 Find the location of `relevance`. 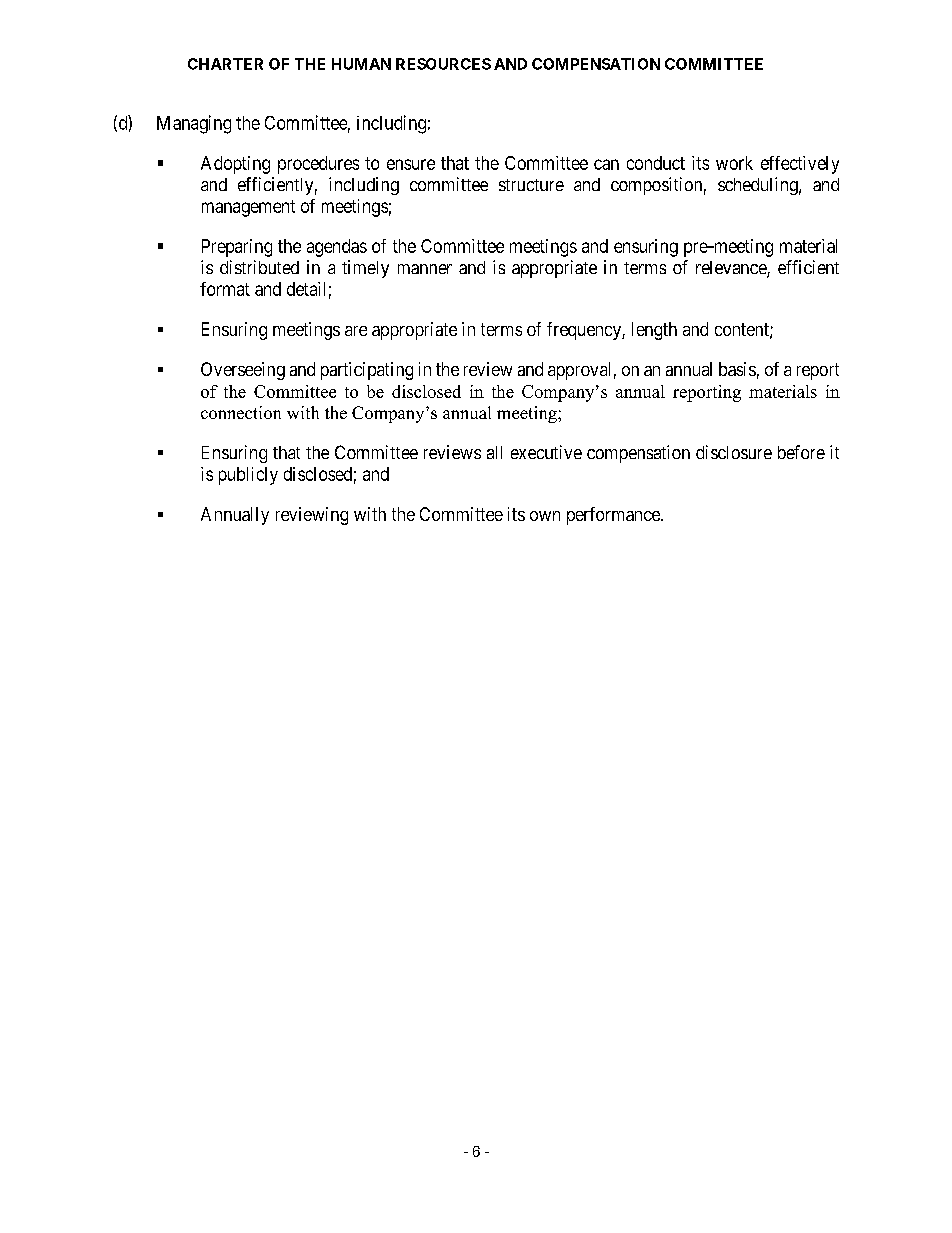

relevance is located at coordinates (732, 269).
